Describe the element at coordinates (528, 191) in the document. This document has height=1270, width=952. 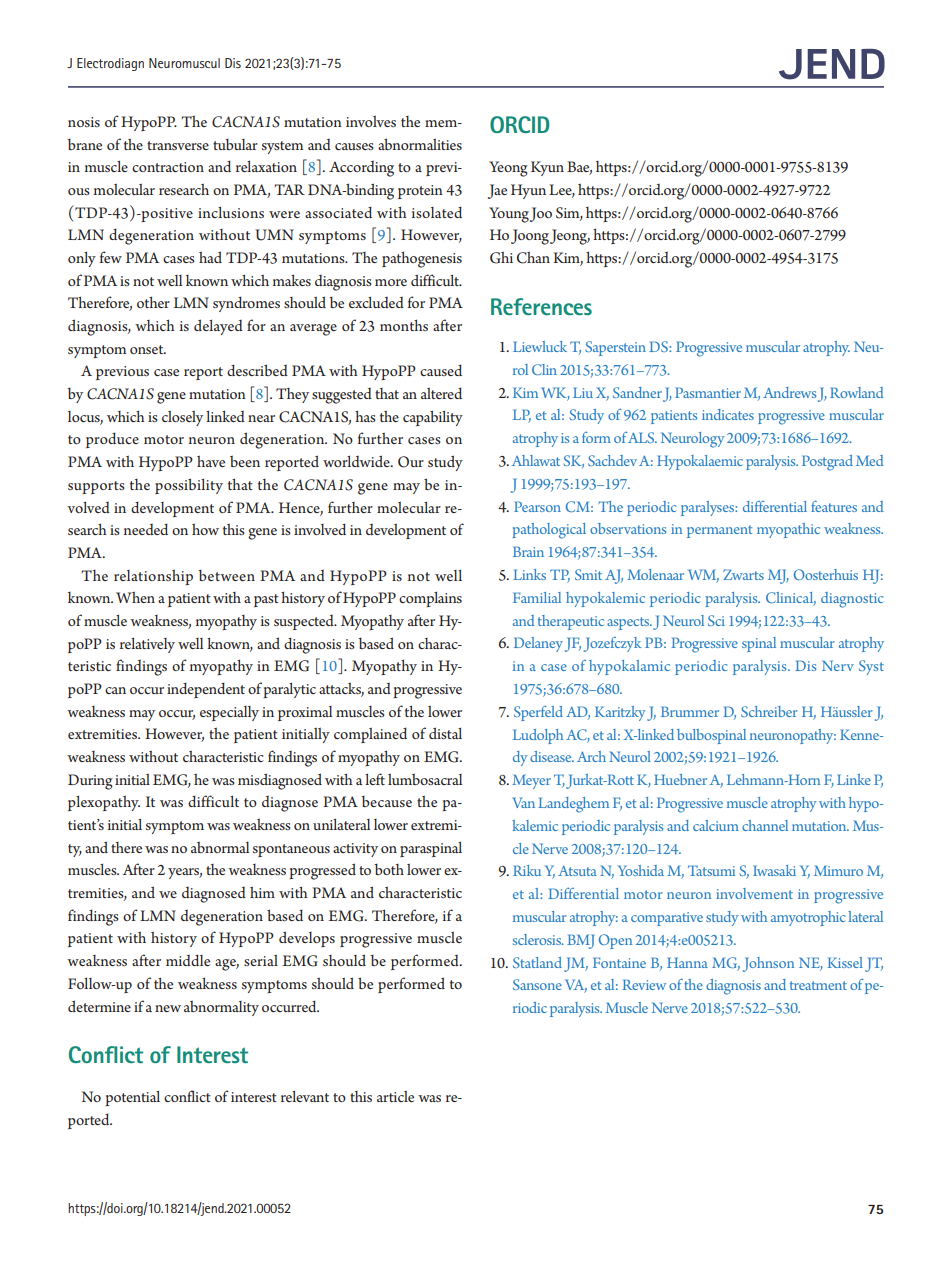
I see `Hyun` at that location.
